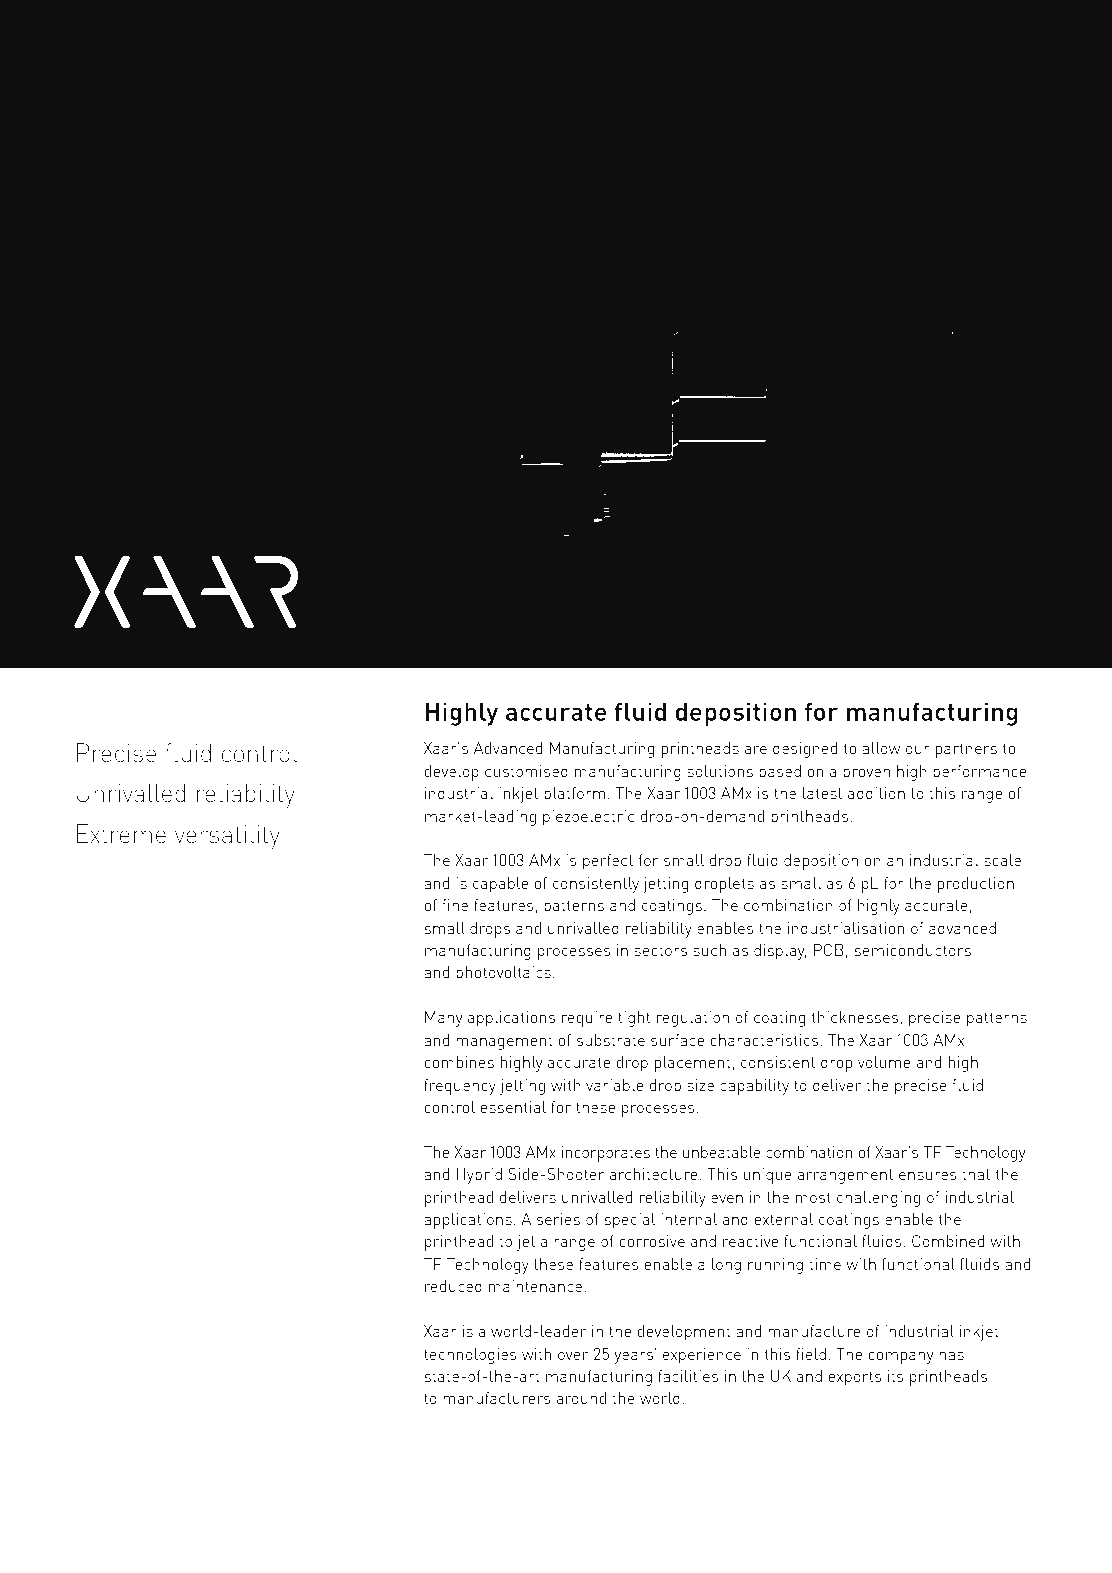  Describe the element at coordinates (884, 1062) in the page. I see `volume` at that location.
